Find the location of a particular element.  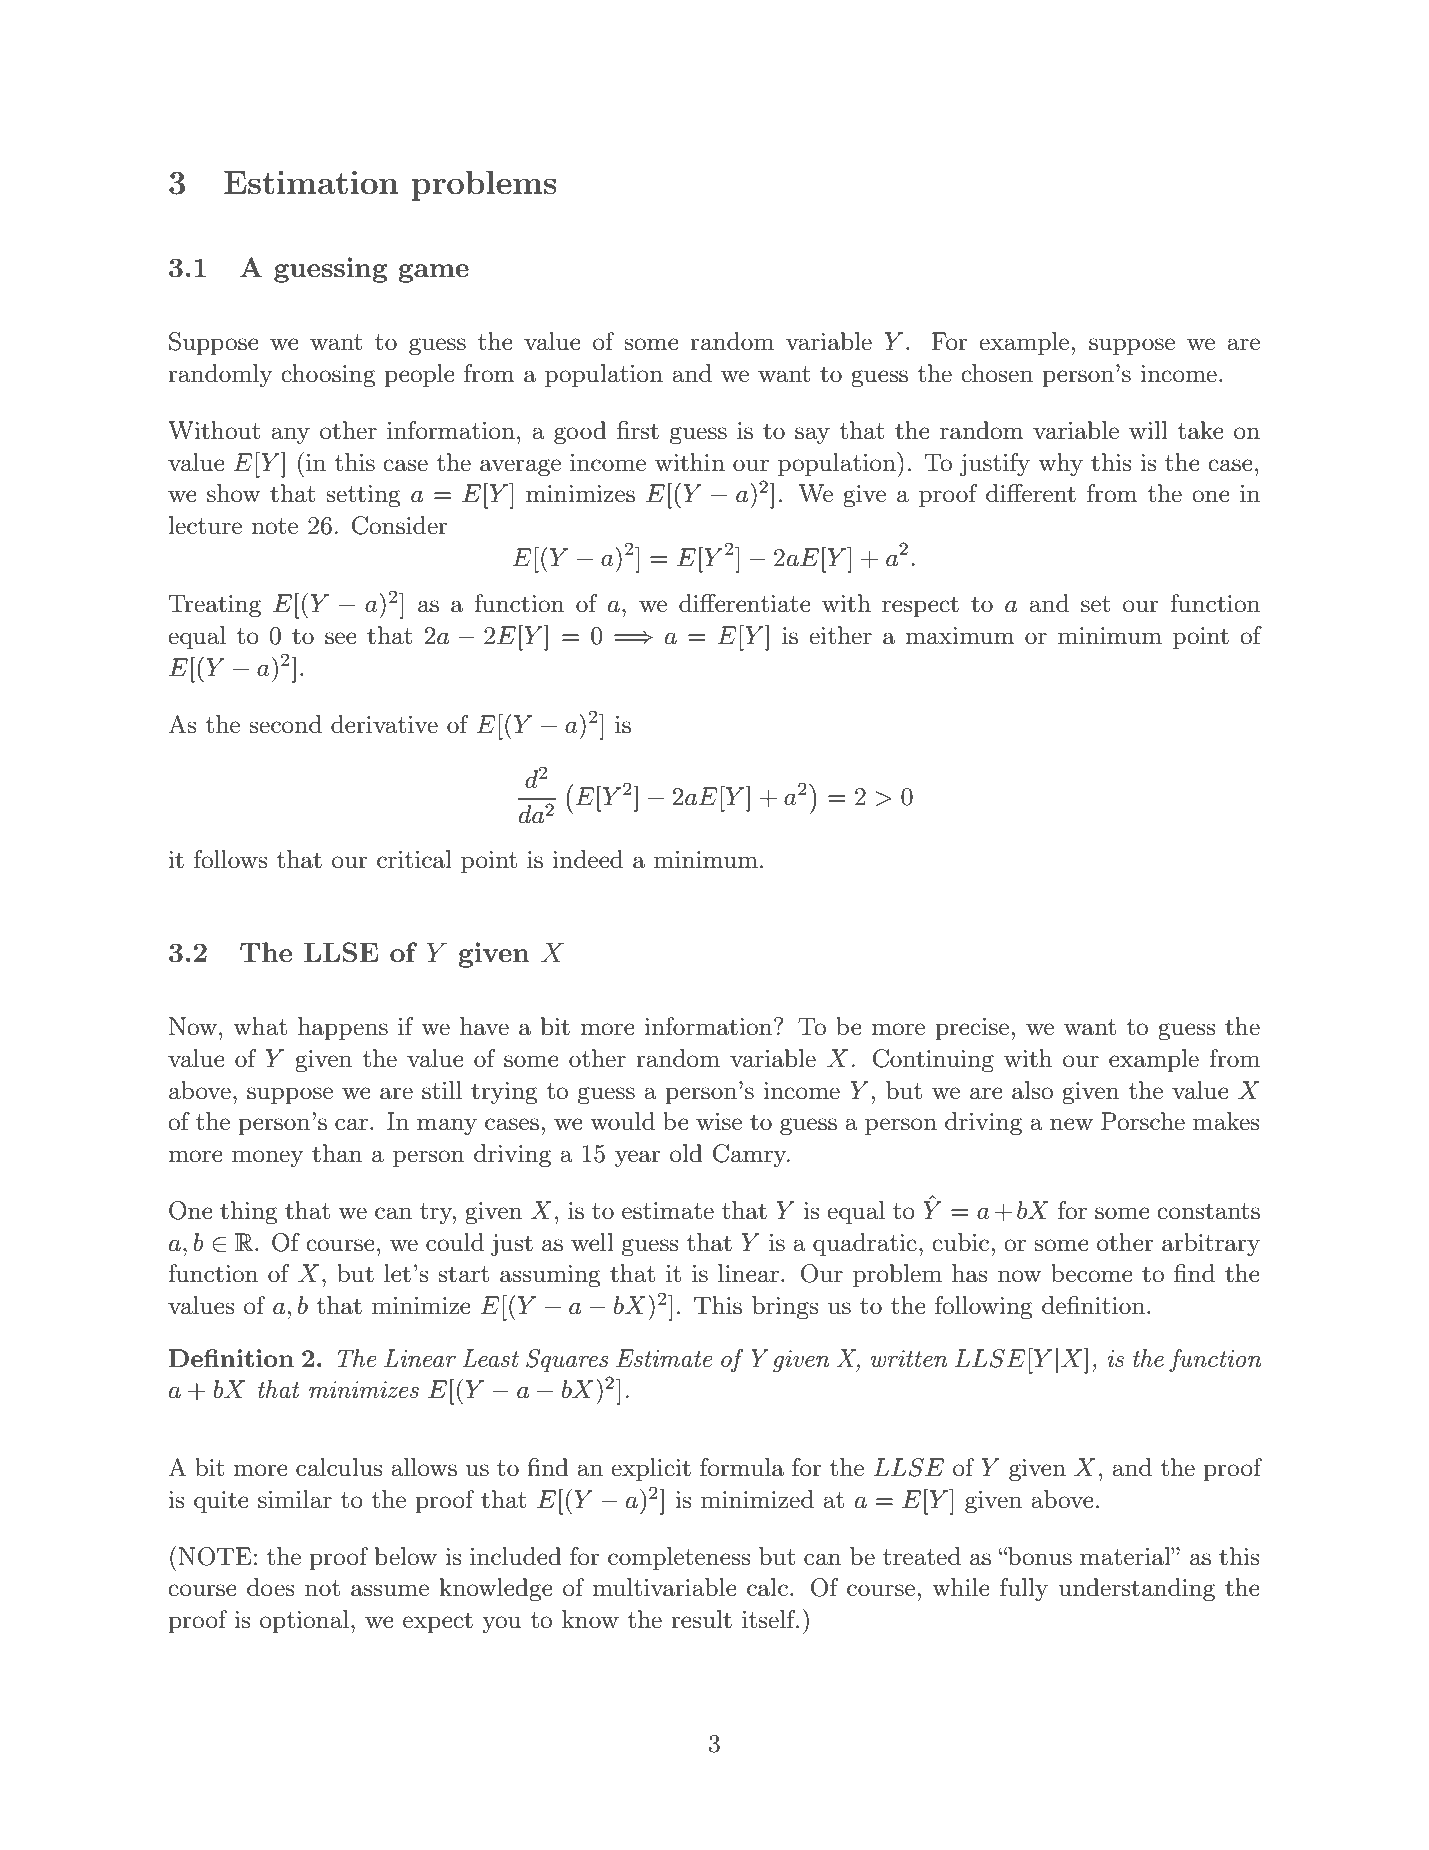

precise is located at coordinates (972, 1029).
